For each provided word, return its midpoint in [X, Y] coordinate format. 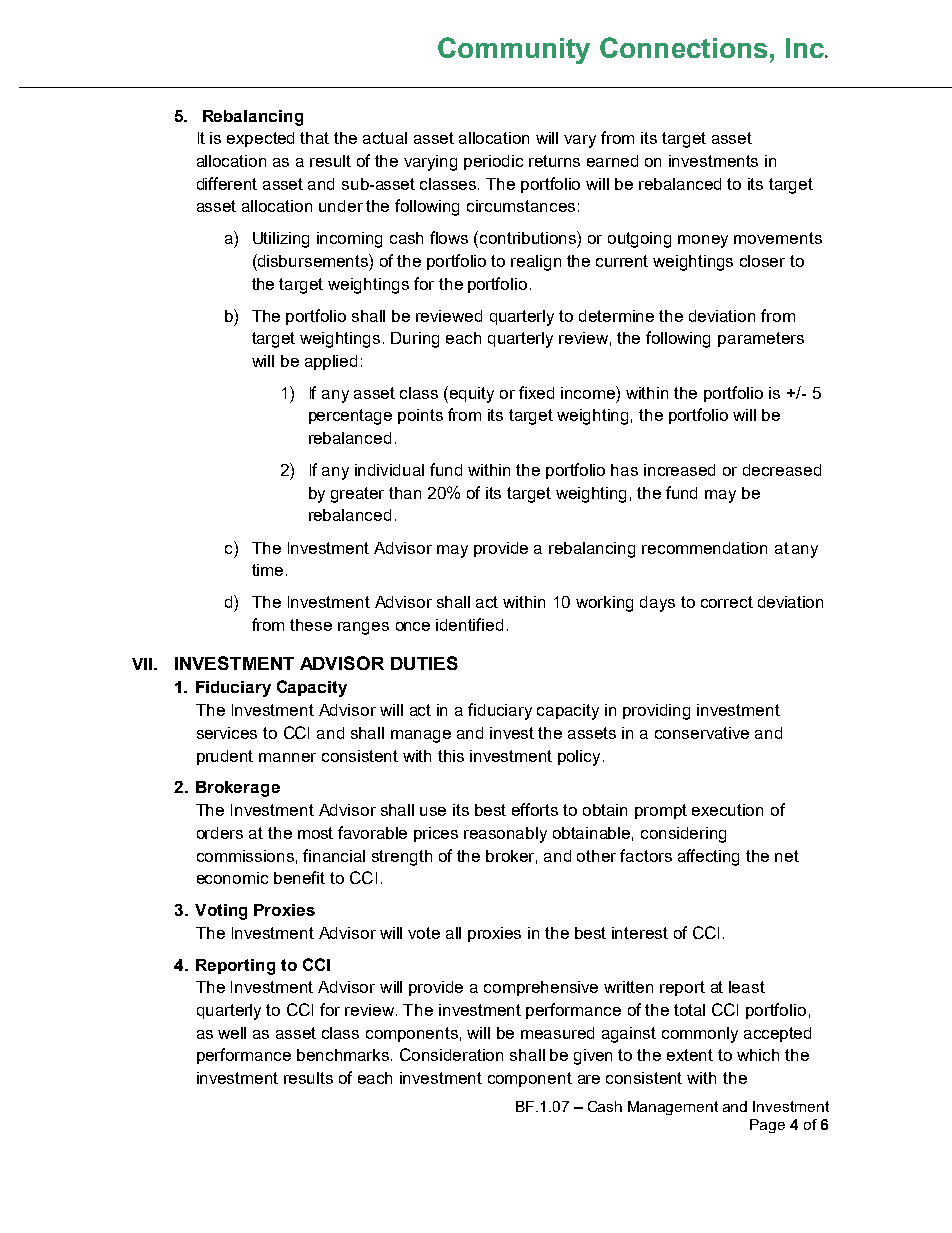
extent [690, 1055]
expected [260, 139]
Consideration [451, 1054]
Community [514, 50]
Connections [683, 47]
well [232, 1033]
